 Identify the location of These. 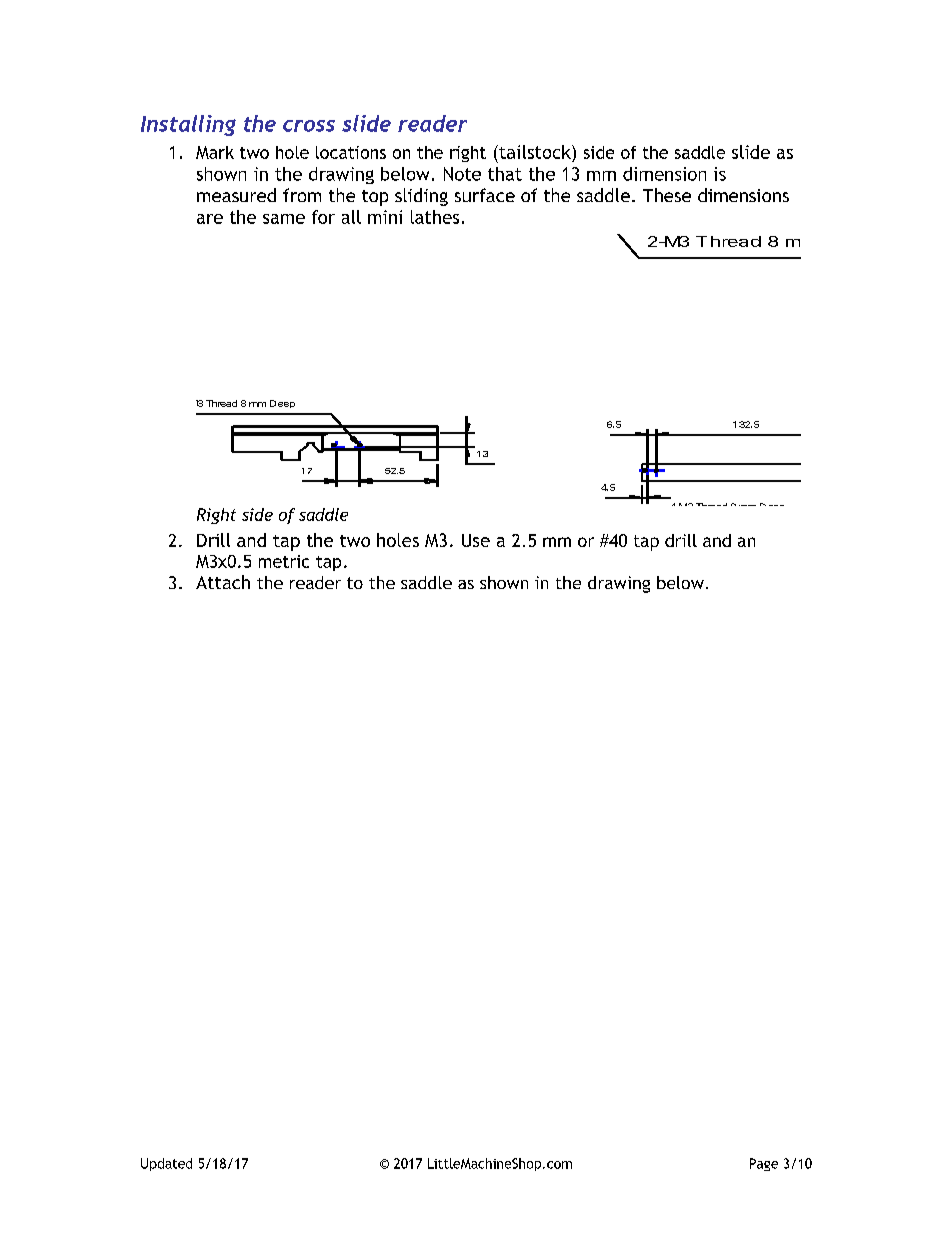
(667, 195).
